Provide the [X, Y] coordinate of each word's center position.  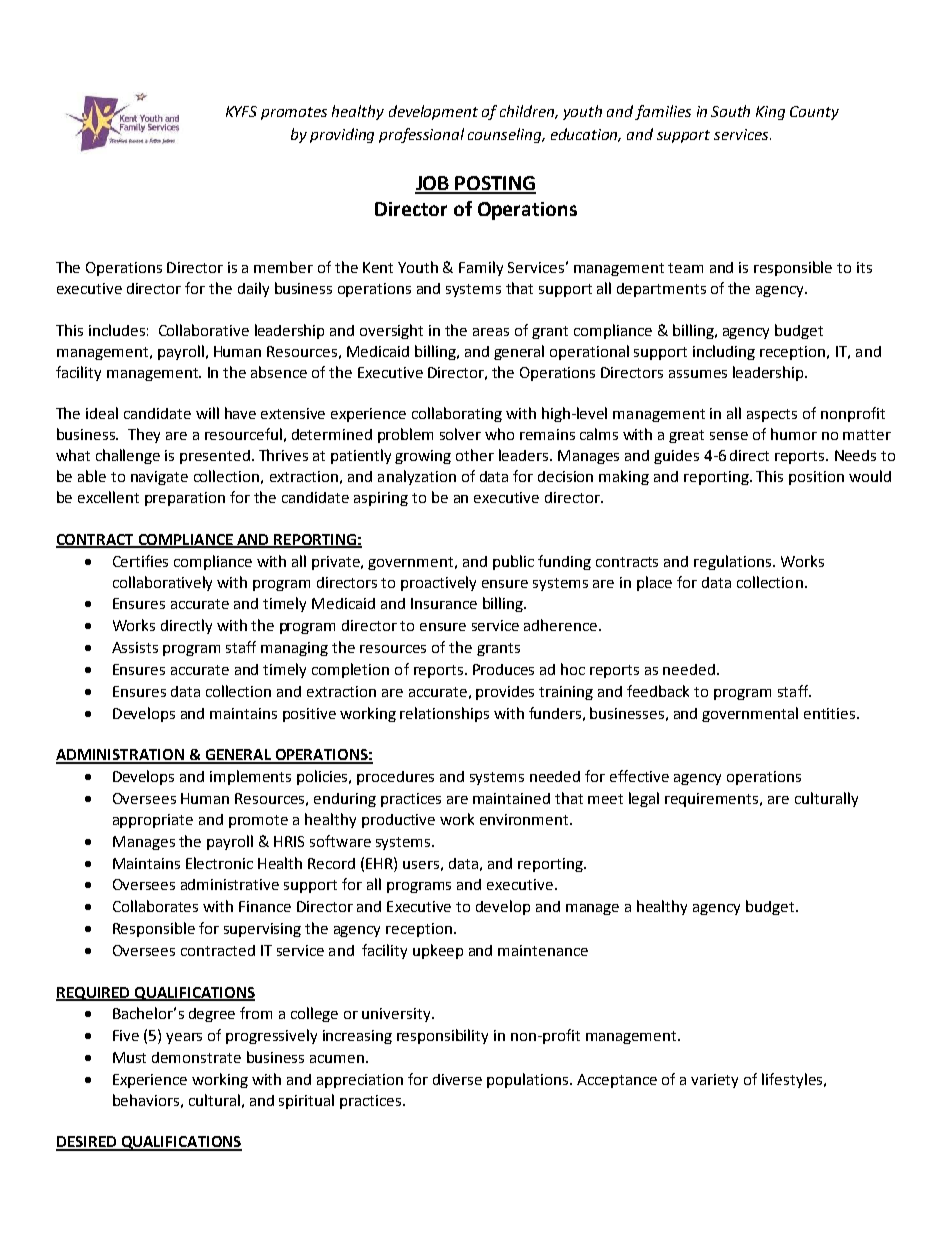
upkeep [438, 951]
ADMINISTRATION [121, 756]
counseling [506, 135]
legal [644, 799]
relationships [444, 714]
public [513, 562]
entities [831, 713]
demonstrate [196, 1057]
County [814, 113]
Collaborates [155, 906]
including [724, 352]
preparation [185, 499]
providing [342, 135]
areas [491, 332]
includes [117, 330]
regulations [734, 562]
